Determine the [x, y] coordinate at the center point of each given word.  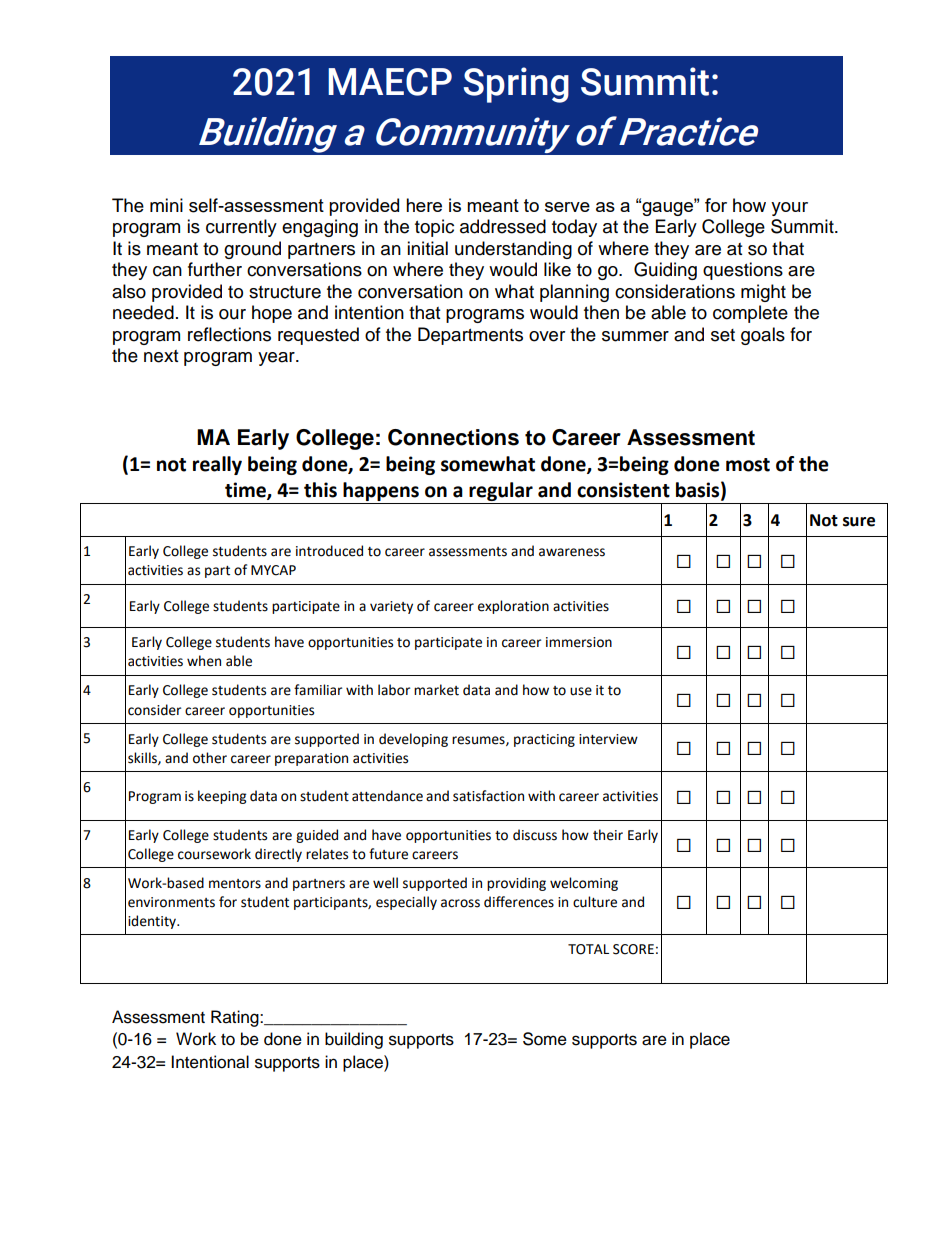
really [217, 465]
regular [501, 493]
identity [153, 922]
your [789, 209]
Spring [516, 85]
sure [859, 522]
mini [166, 205]
